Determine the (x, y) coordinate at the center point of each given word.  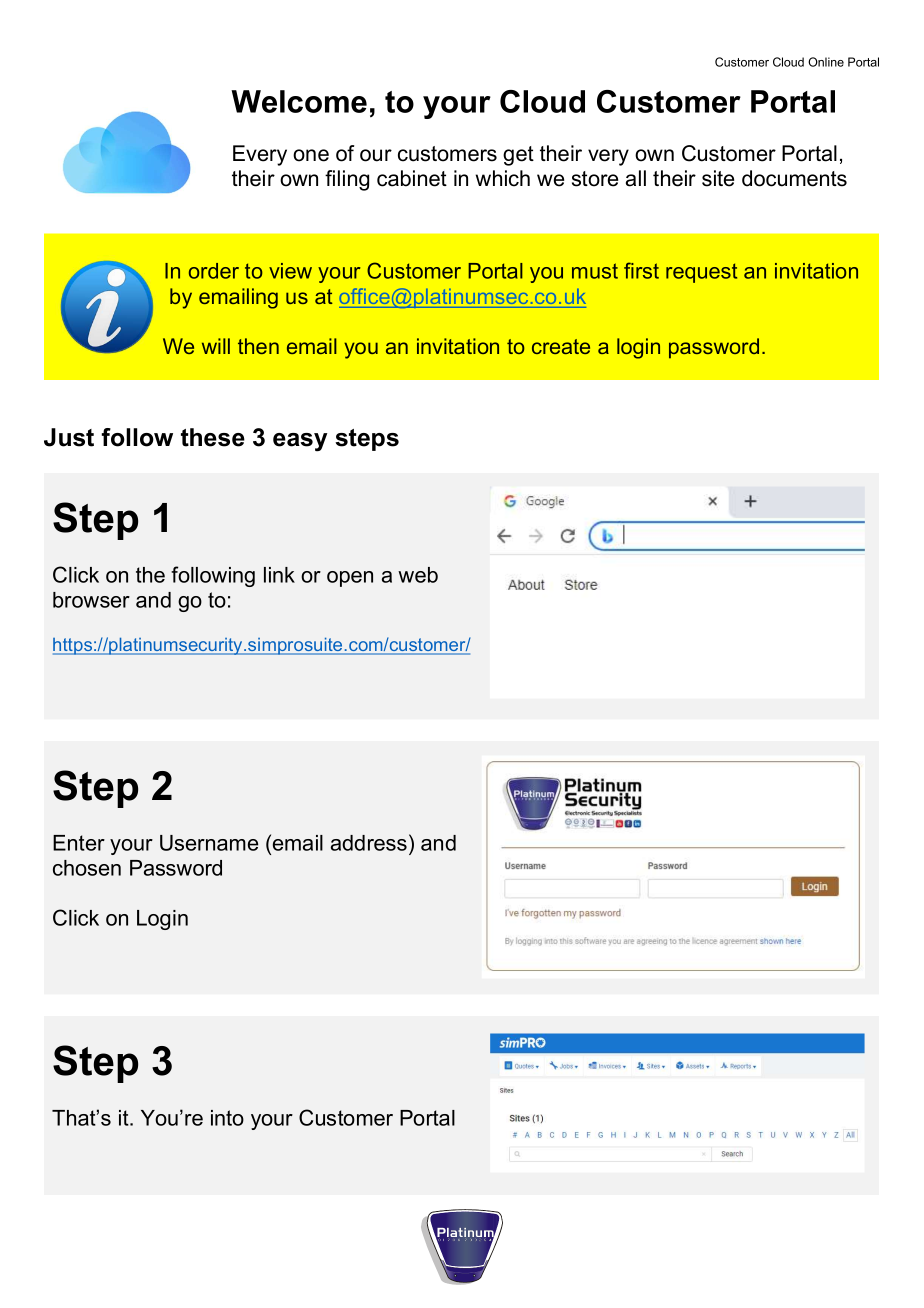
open (350, 579)
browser (91, 600)
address (369, 843)
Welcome (299, 101)
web (418, 575)
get (518, 156)
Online (826, 62)
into (227, 1118)
